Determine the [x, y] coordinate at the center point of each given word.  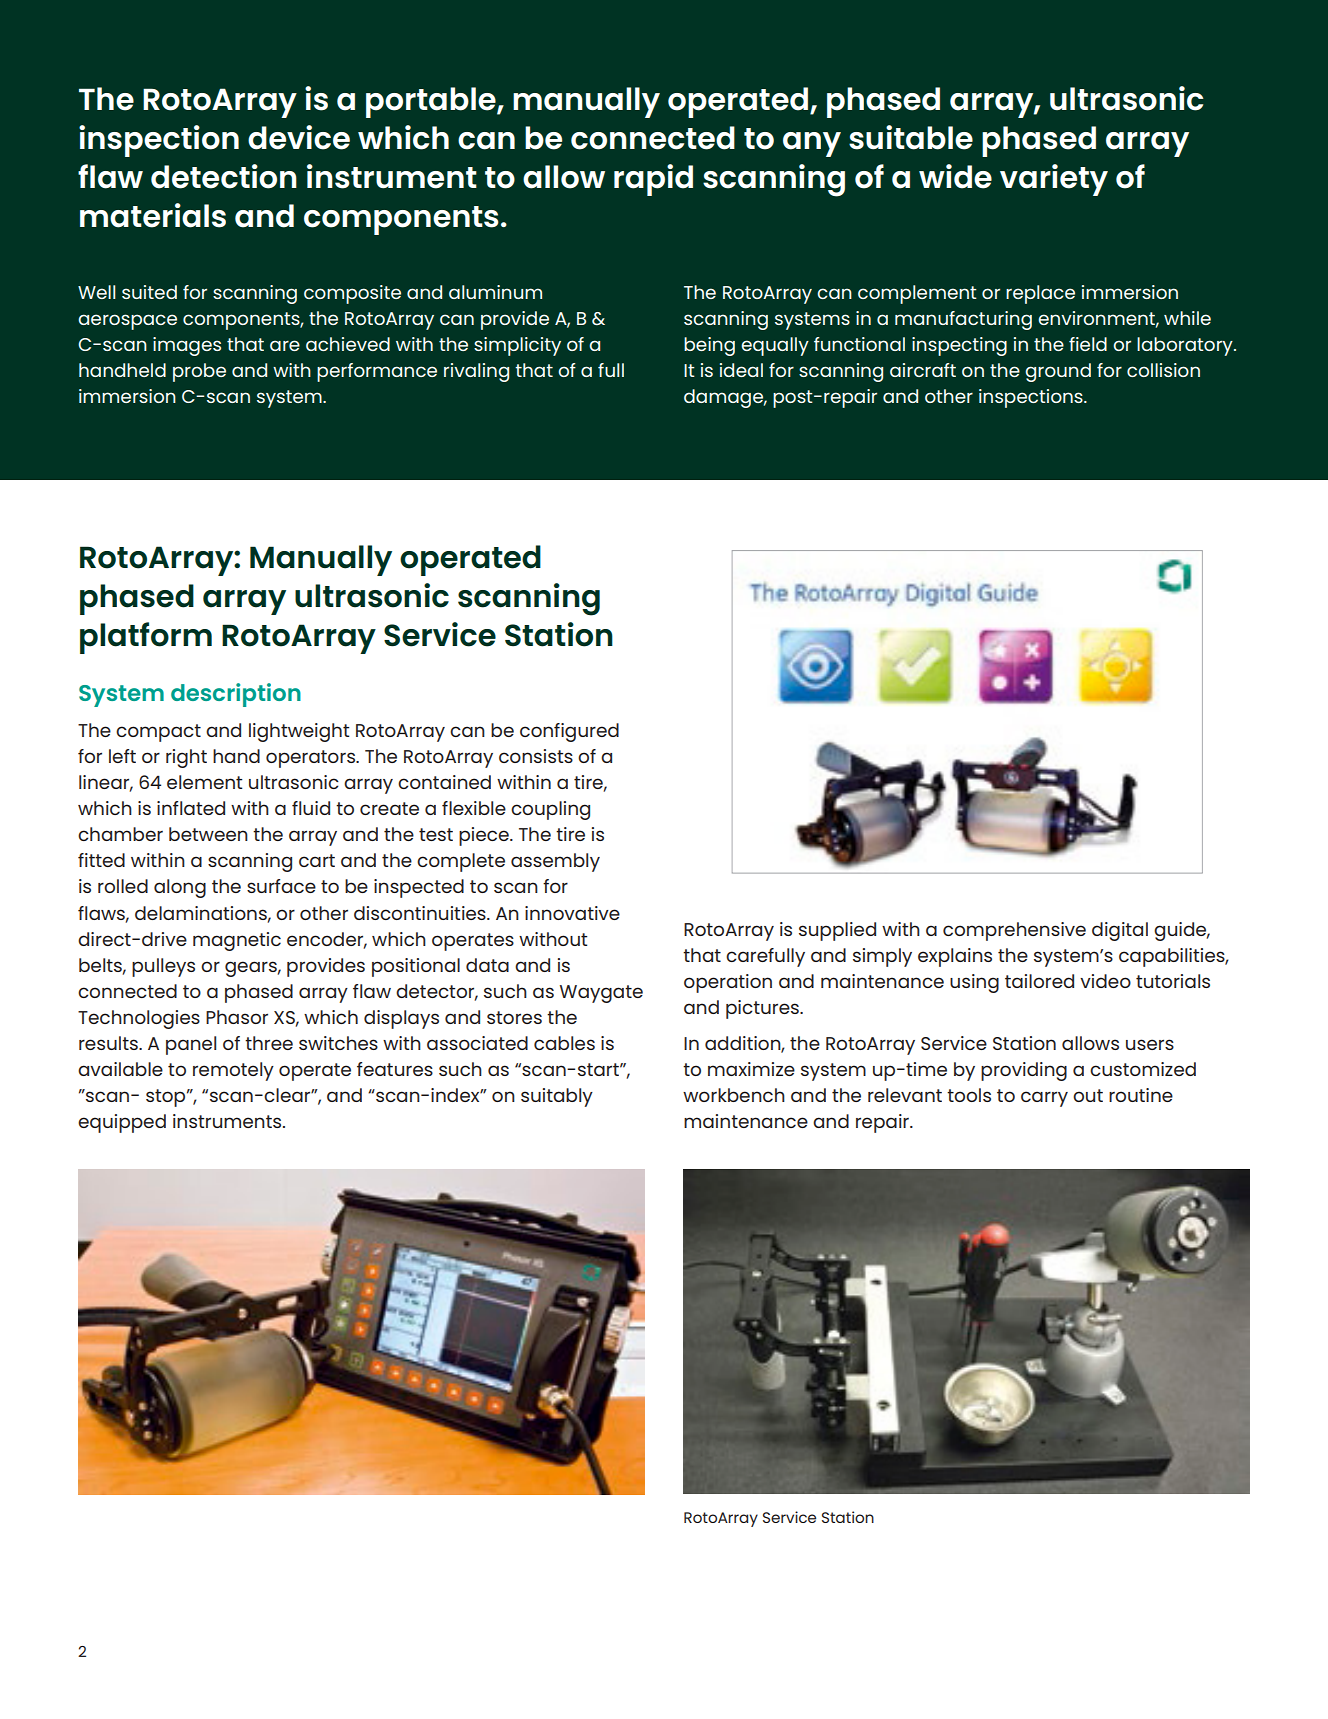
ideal [741, 370]
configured [569, 732]
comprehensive [1014, 931]
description [236, 695]
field [1088, 344]
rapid [653, 180]
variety [1054, 180]
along [180, 888]
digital [1120, 931]
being [709, 346]
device [299, 137]
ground [1058, 372]
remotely [233, 1071]
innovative [572, 913]
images [187, 346]
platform [146, 638]
